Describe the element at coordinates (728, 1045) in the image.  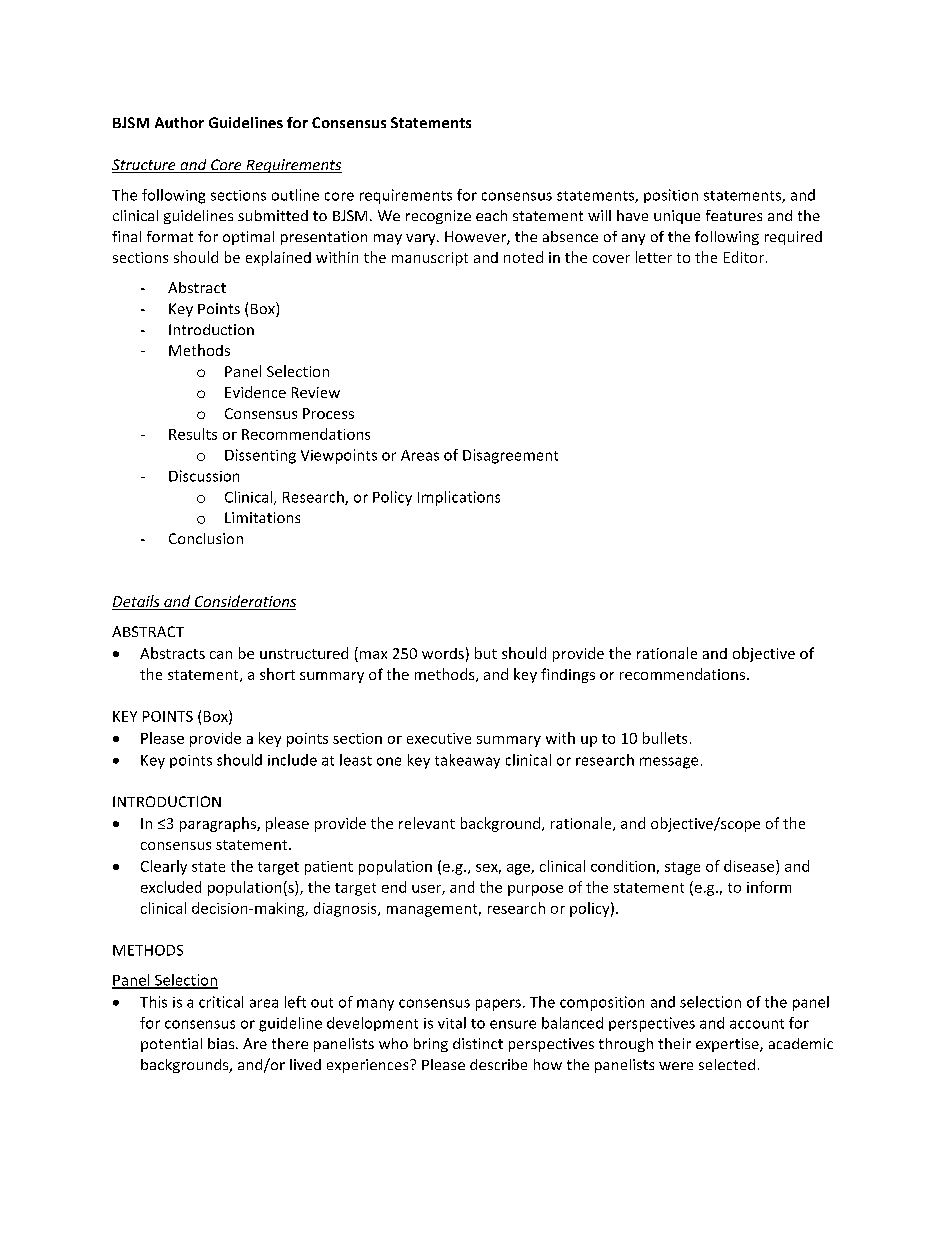
I see `expertise` at that location.
